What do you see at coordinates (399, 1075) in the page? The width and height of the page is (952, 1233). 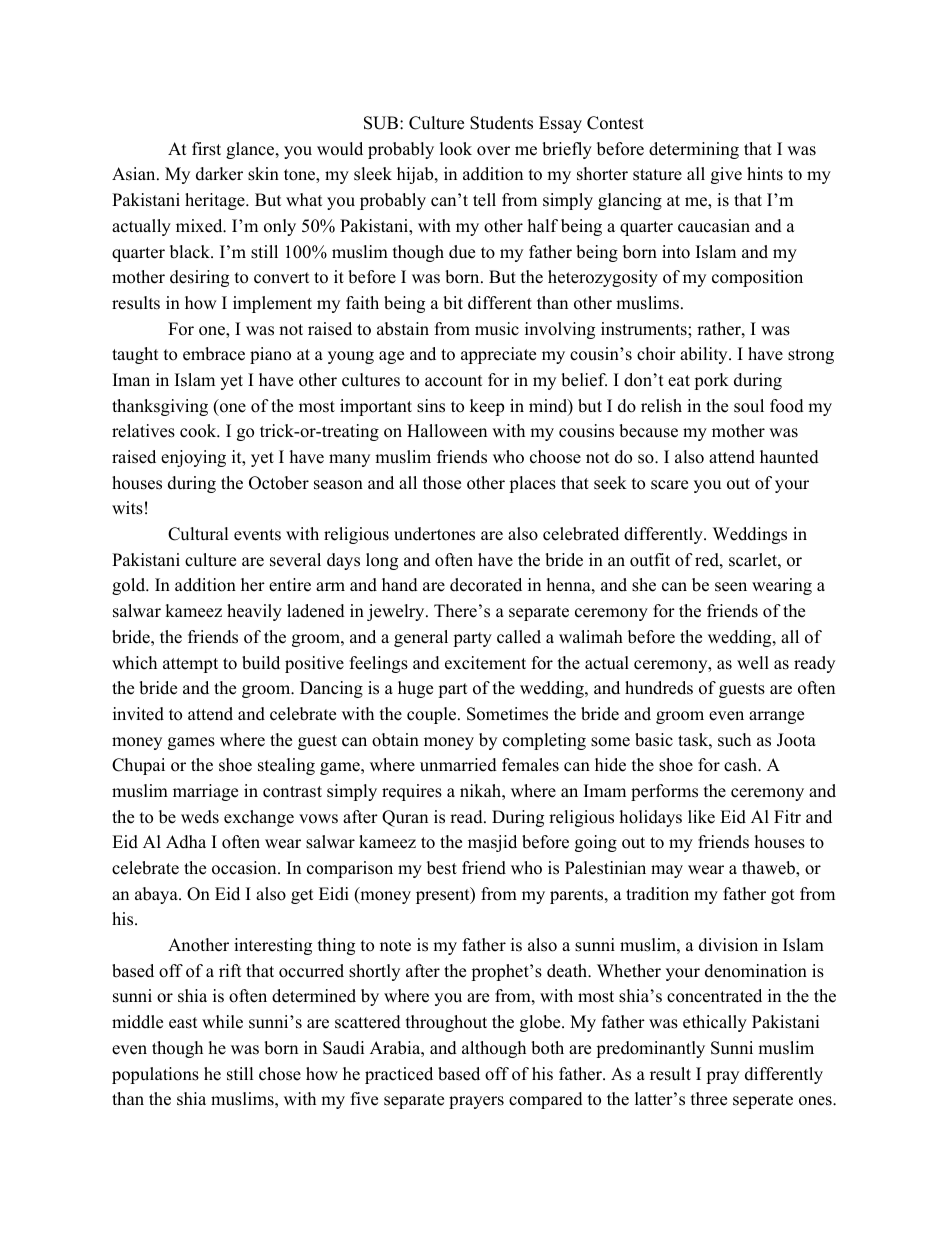 I see `practiced` at bounding box center [399, 1075].
